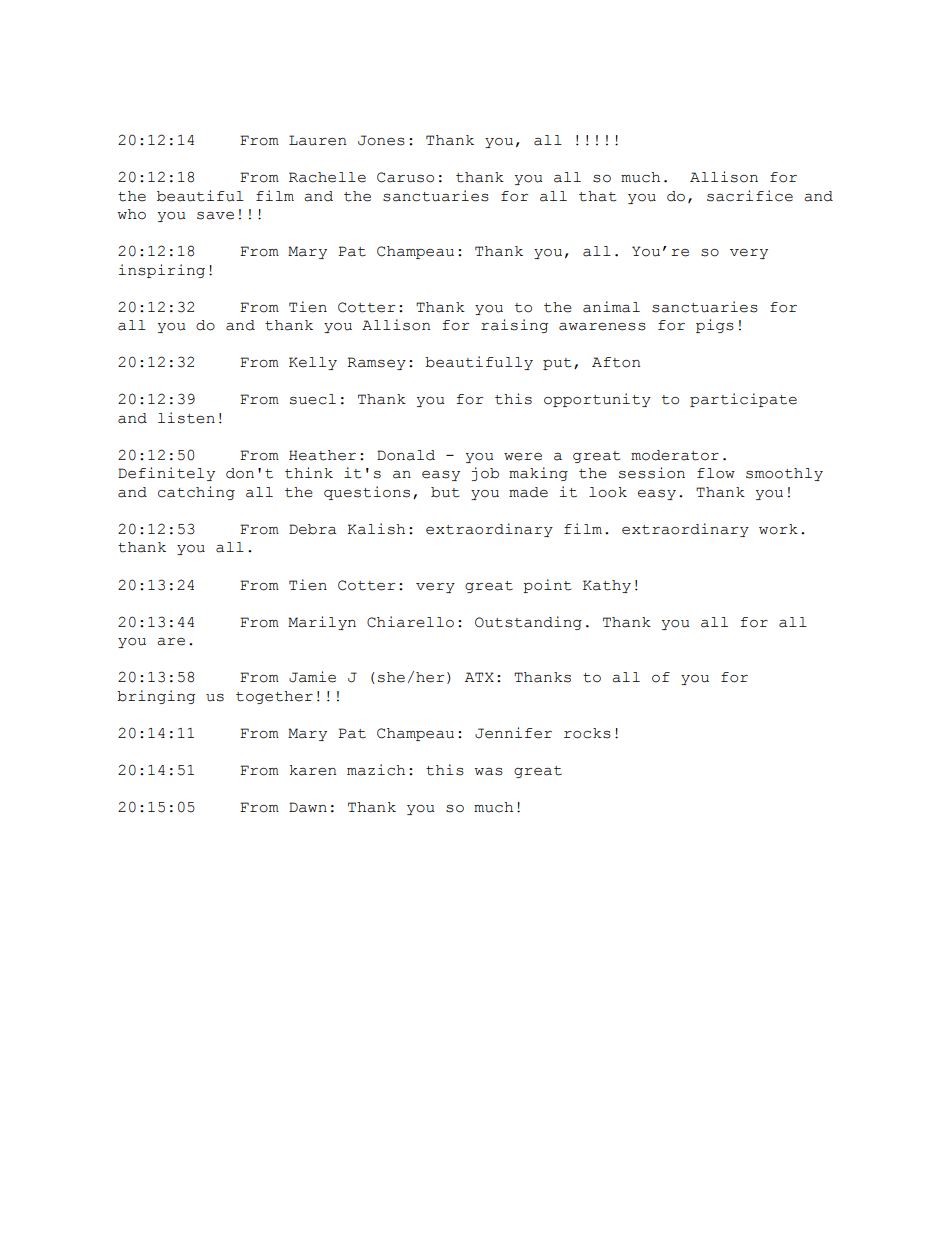 Image resolution: width=952 pixels, height=1233 pixels. Describe the element at coordinates (479, 677) in the page. I see `ATX` at that location.
